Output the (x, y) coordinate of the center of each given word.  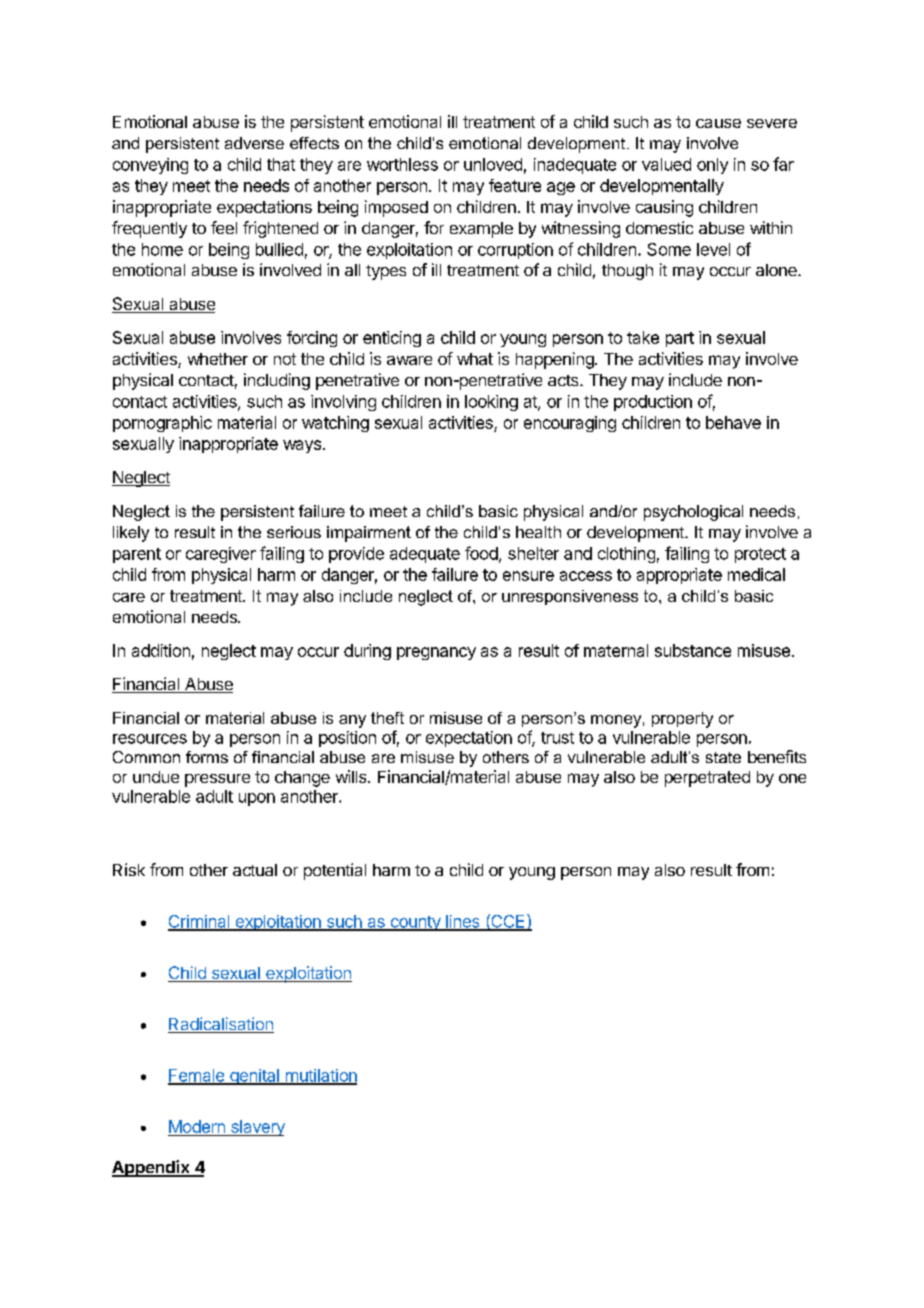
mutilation (320, 1076)
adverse (254, 143)
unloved (493, 164)
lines (463, 922)
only (712, 166)
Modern (197, 1126)
